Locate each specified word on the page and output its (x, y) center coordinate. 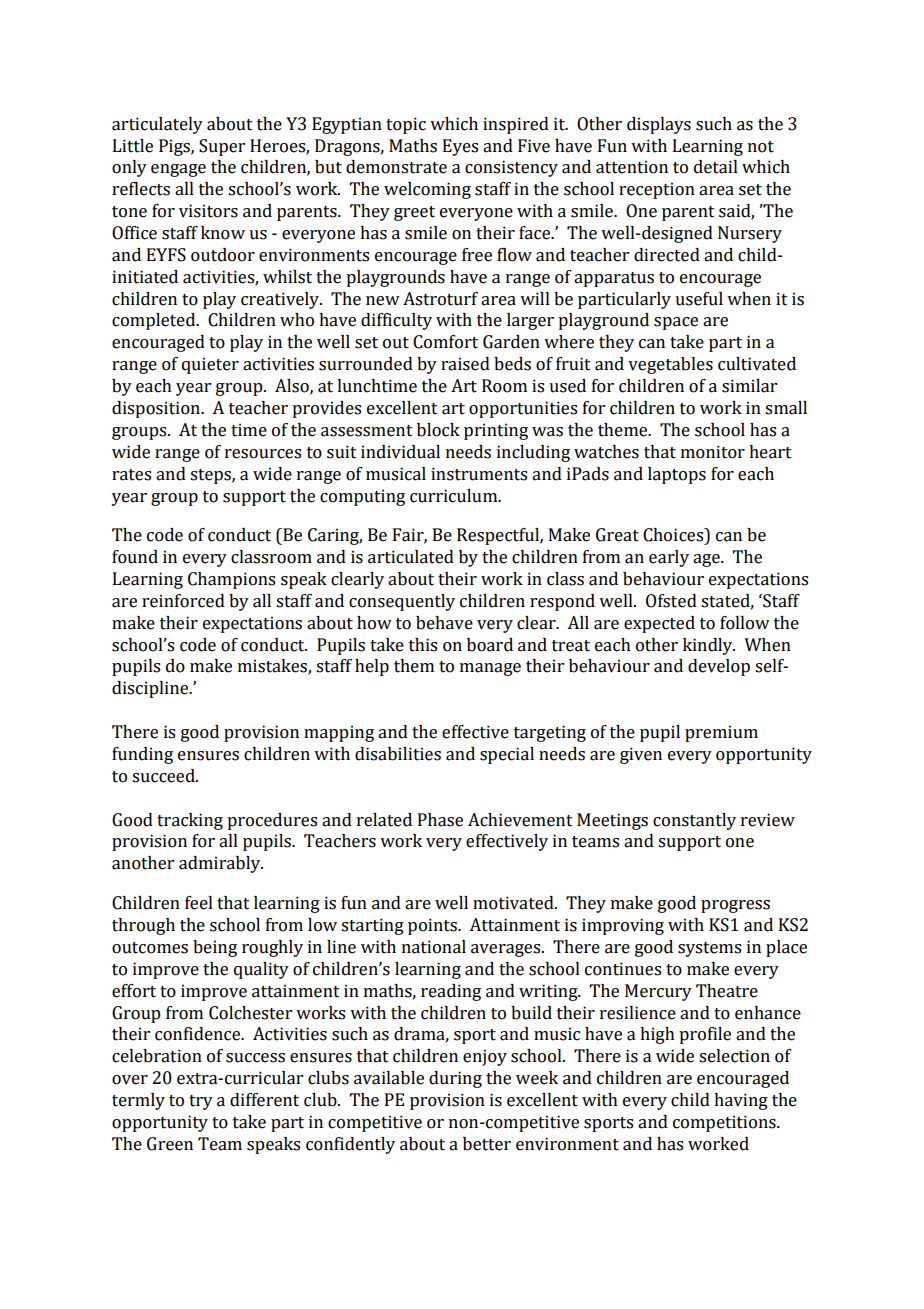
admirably (221, 864)
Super (222, 147)
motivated (514, 903)
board (490, 645)
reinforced (183, 601)
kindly (709, 646)
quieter (210, 365)
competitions (725, 1123)
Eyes (460, 147)
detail (716, 167)
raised (465, 364)
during (455, 1079)
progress (735, 906)
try (201, 1102)
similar (749, 386)
